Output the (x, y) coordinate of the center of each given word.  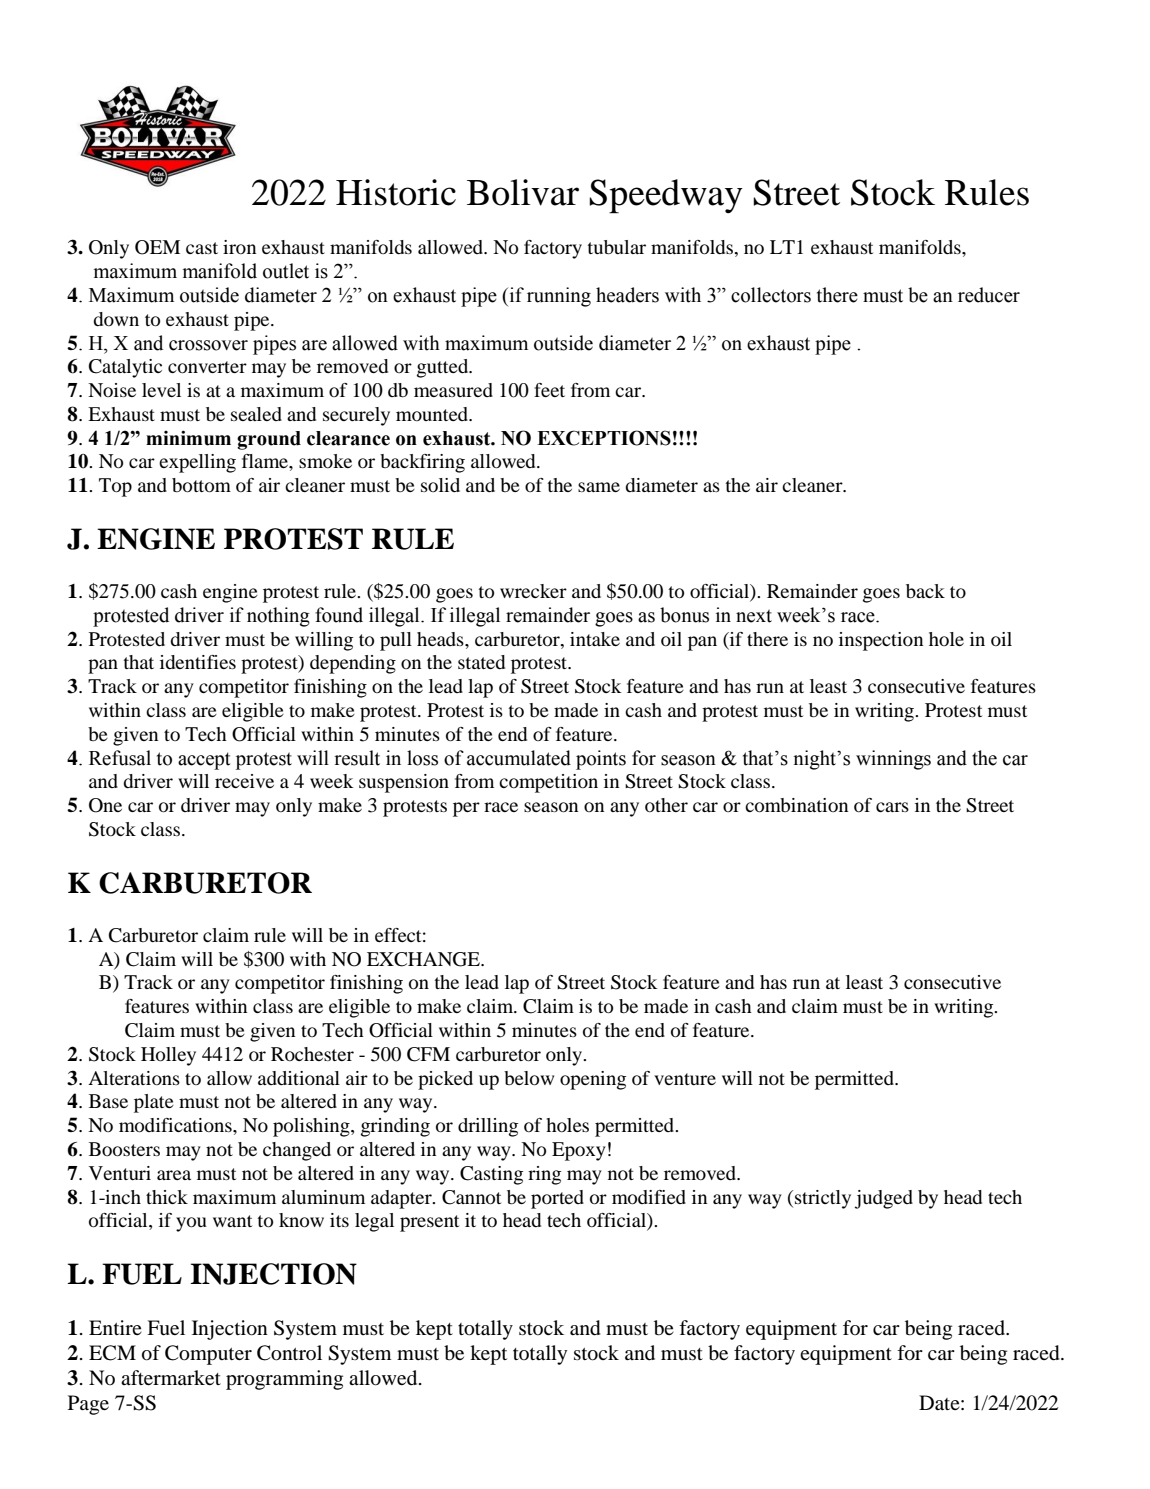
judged (884, 1199)
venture (685, 1079)
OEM (157, 247)
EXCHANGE (424, 959)
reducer (989, 295)
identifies (198, 662)
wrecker (533, 591)
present (429, 1223)
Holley (168, 1056)
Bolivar (523, 192)
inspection (881, 641)
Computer (208, 1355)
